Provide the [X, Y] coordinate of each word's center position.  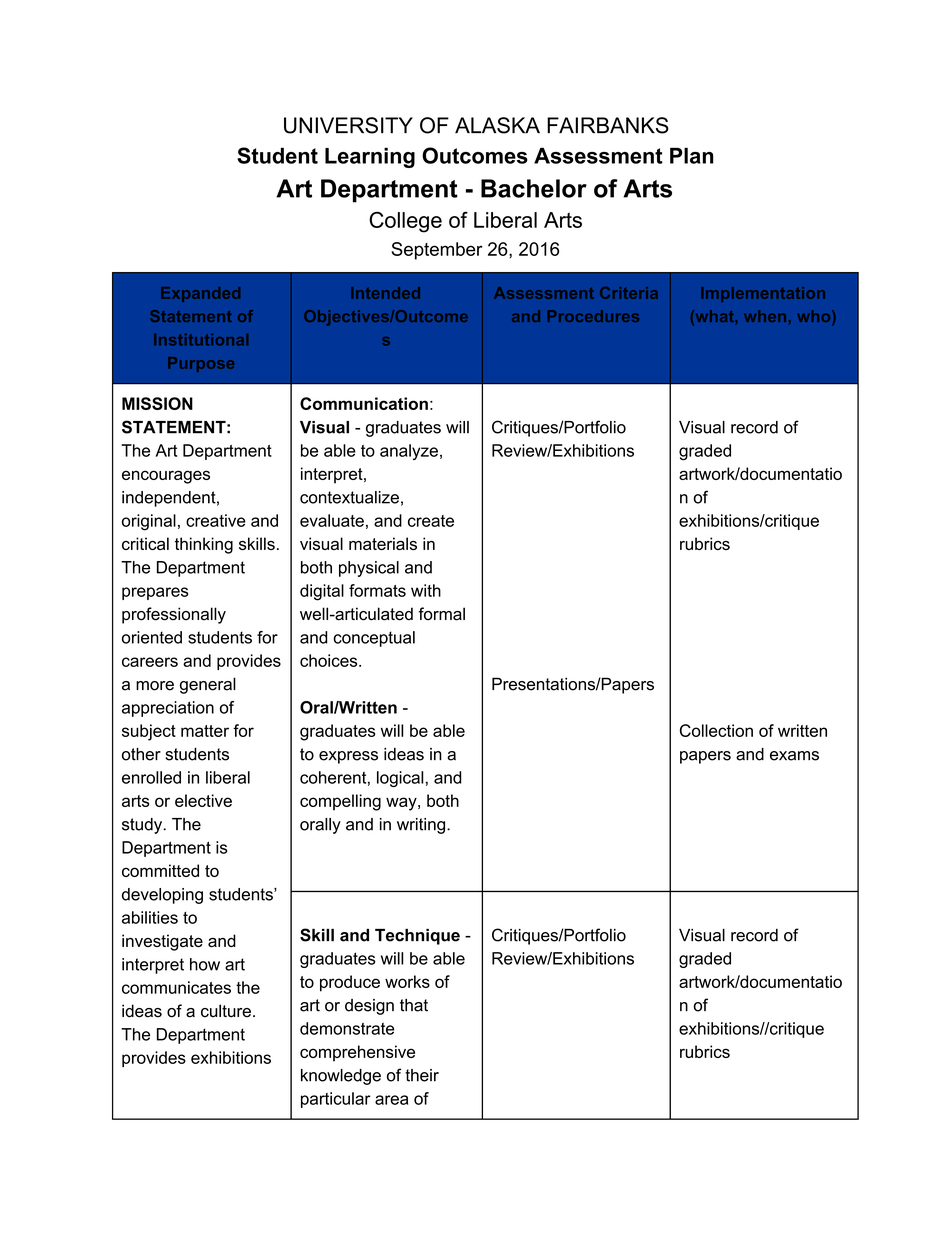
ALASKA [497, 125]
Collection [716, 730]
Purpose [201, 364]
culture [226, 1011]
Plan [692, 155]
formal [441, 614]
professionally [174, 615]
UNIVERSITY [348, 125]
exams [794, 756]
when [765, 316]
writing [422, 826]
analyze [409, 452]
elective [203, 800]
